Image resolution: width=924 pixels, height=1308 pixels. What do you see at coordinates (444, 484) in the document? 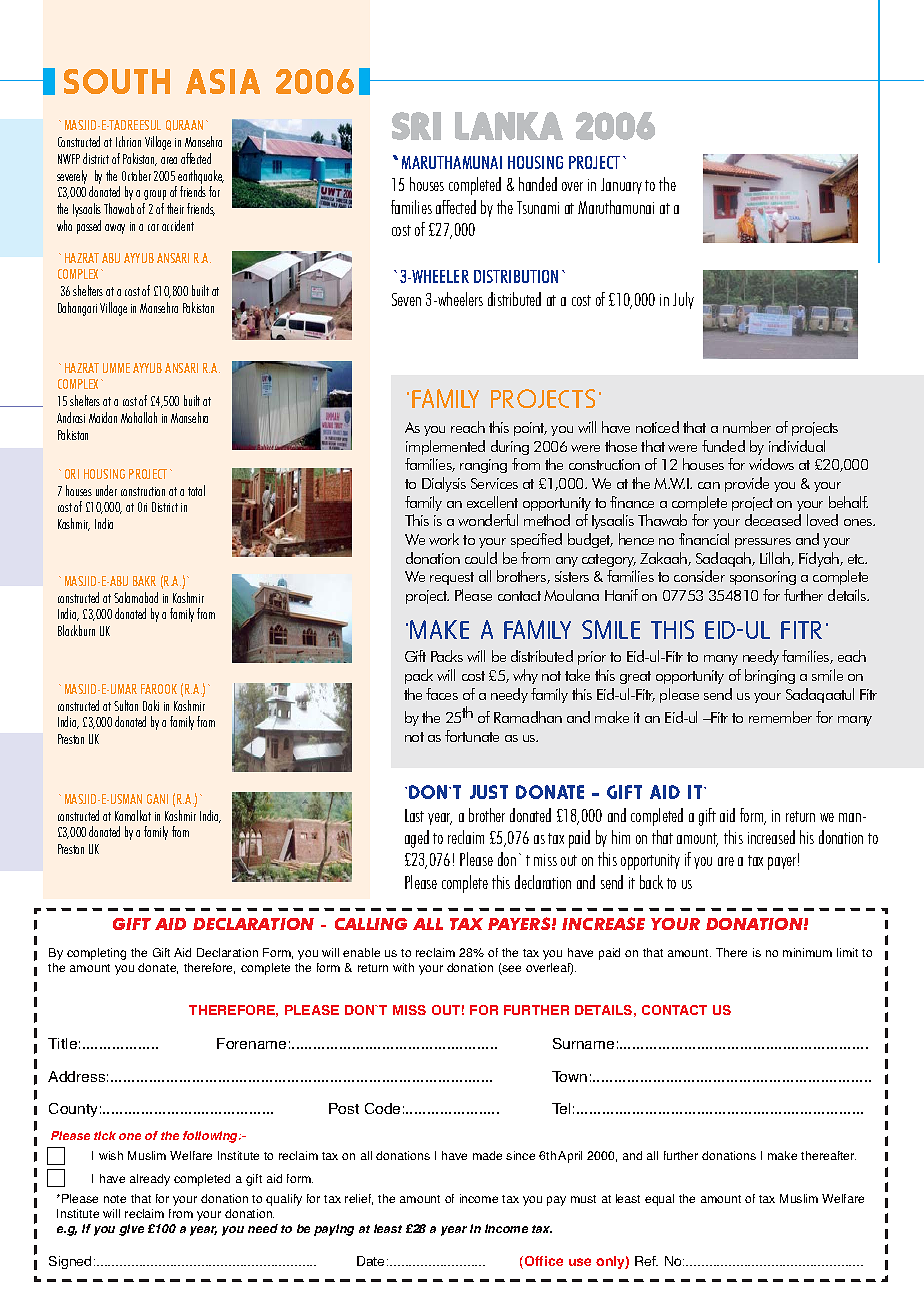
I see `Dialysis` at bounding box center [444, 484].
